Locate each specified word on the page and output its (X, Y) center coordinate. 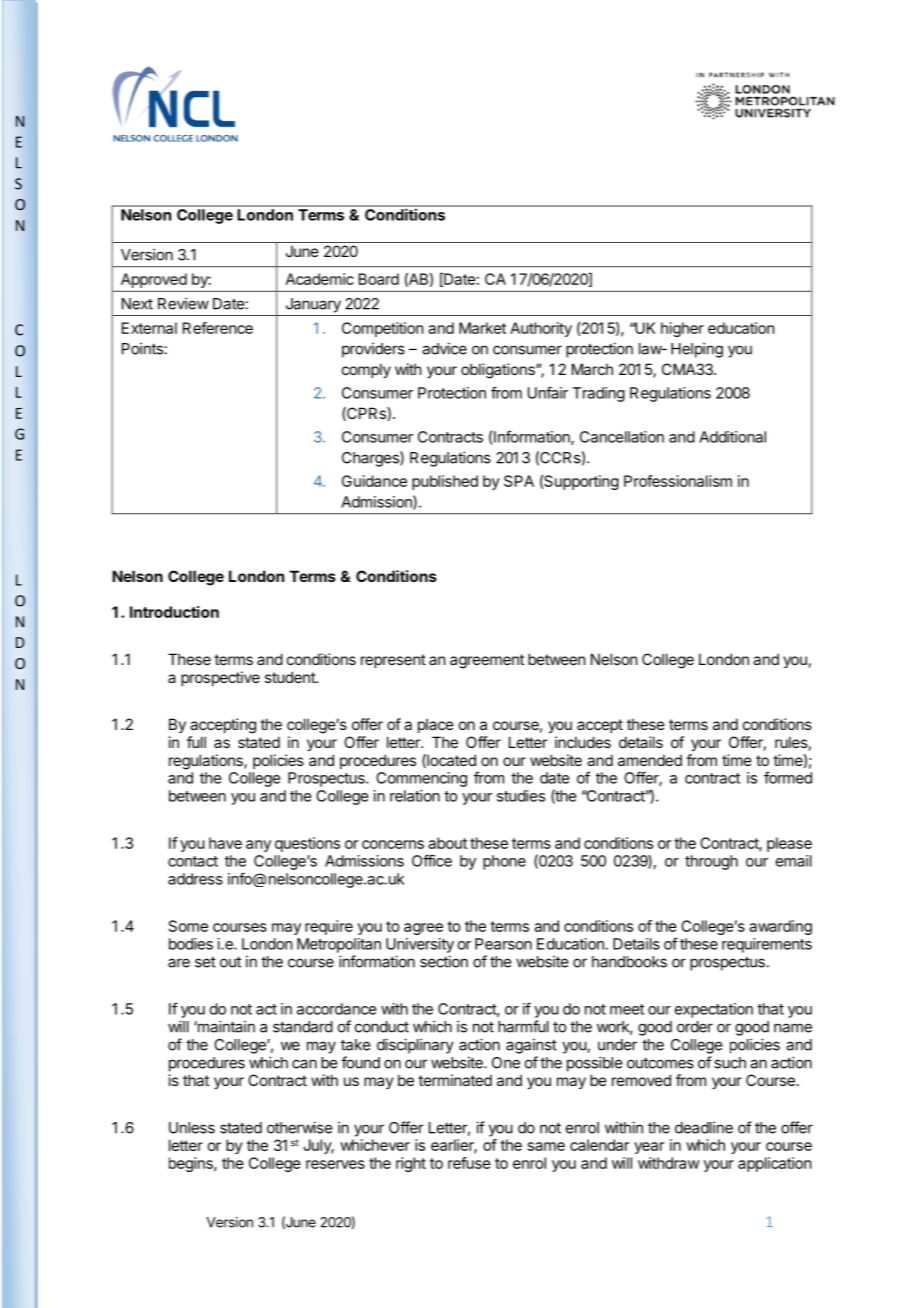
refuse (469, 1163)
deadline (704, 1127)
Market (482, 328)
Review (183, 303)
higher (682, 329)
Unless (192, 1128)
